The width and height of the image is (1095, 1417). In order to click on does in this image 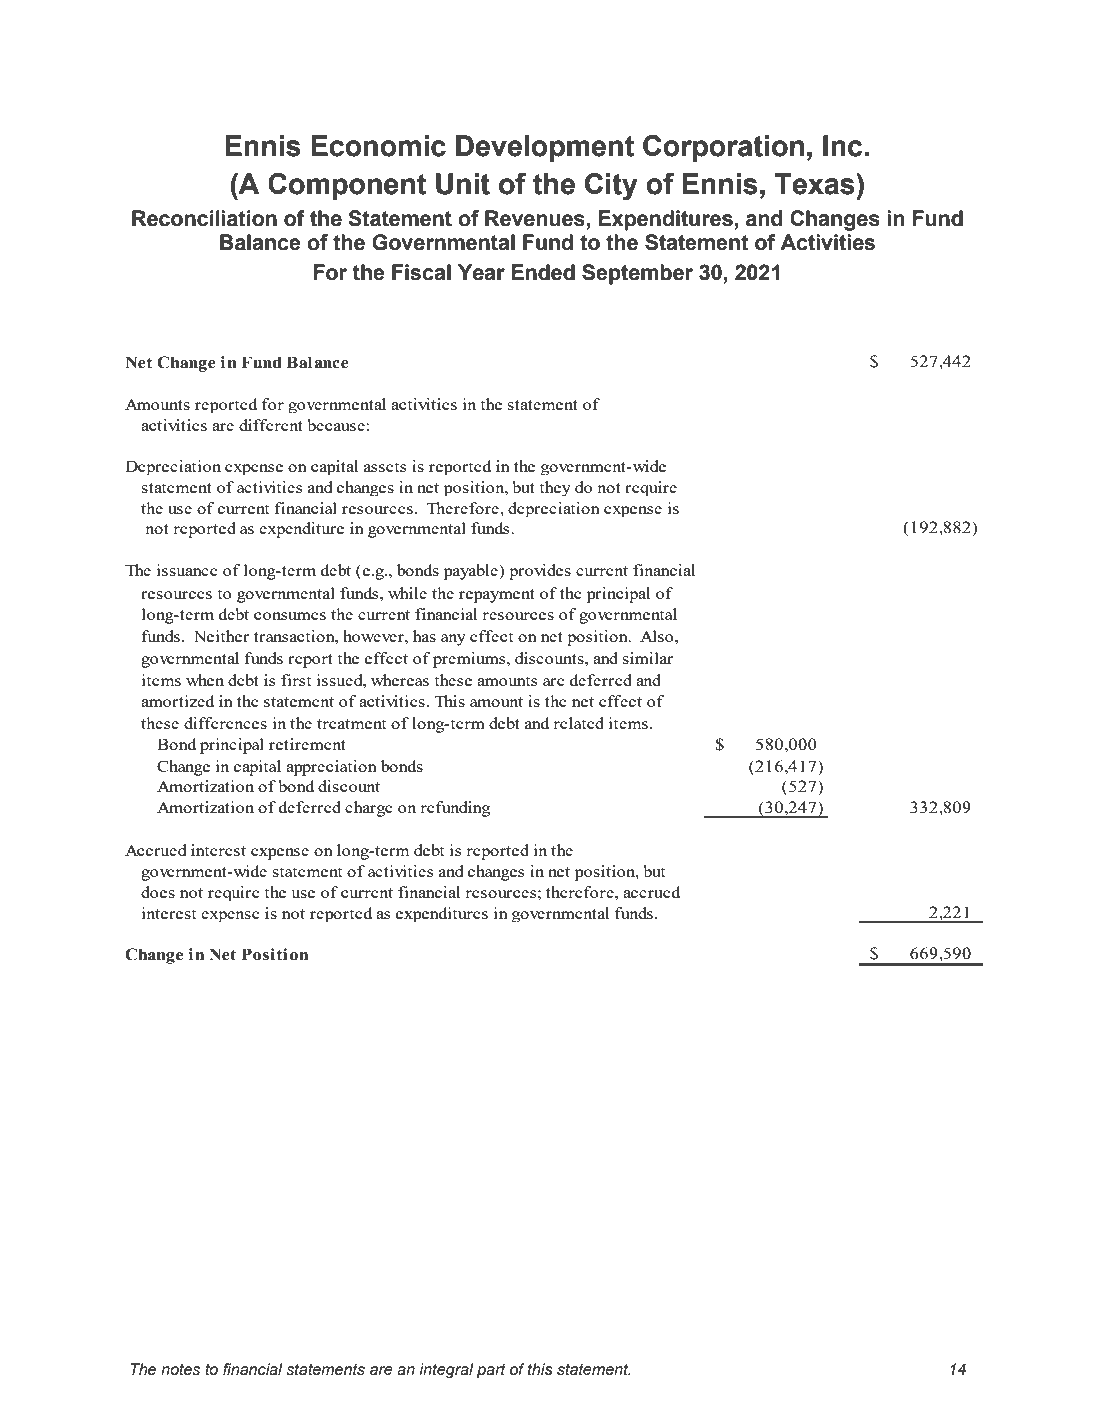, I will do `click(158, 892)`.
